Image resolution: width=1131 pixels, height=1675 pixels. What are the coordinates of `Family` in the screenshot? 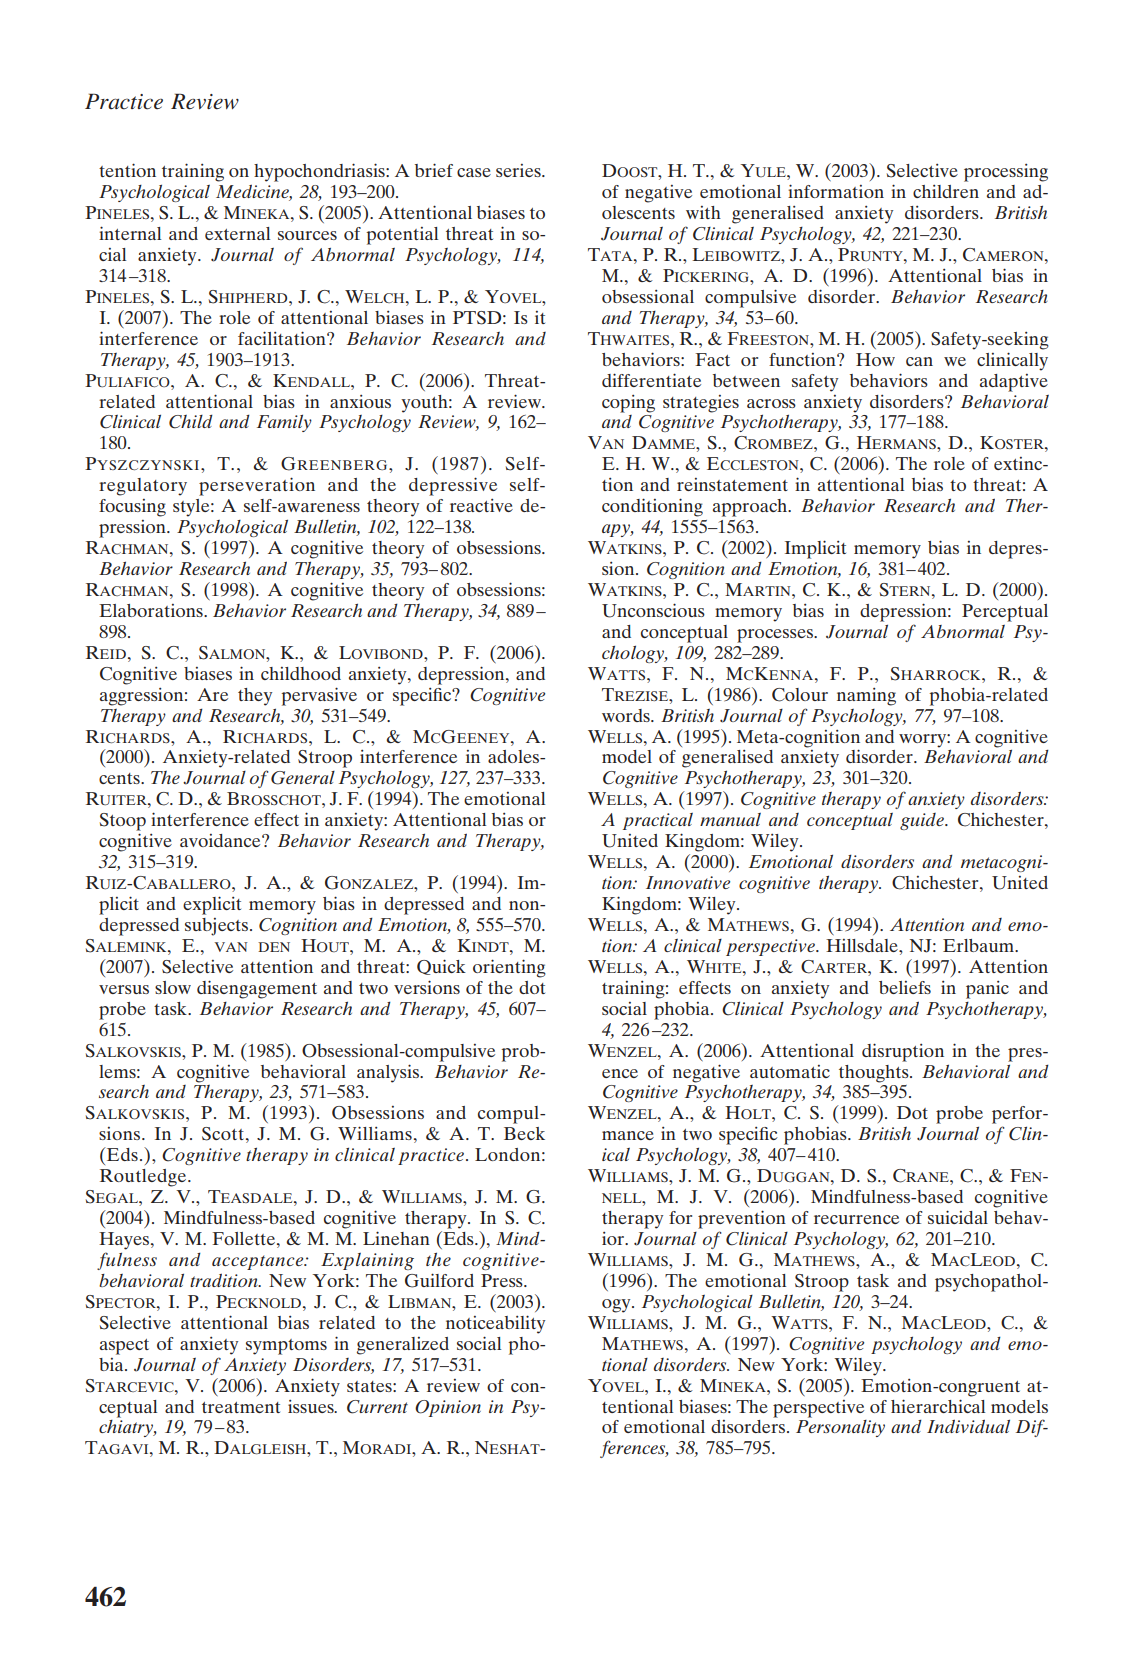 It's located at (284, 423).
